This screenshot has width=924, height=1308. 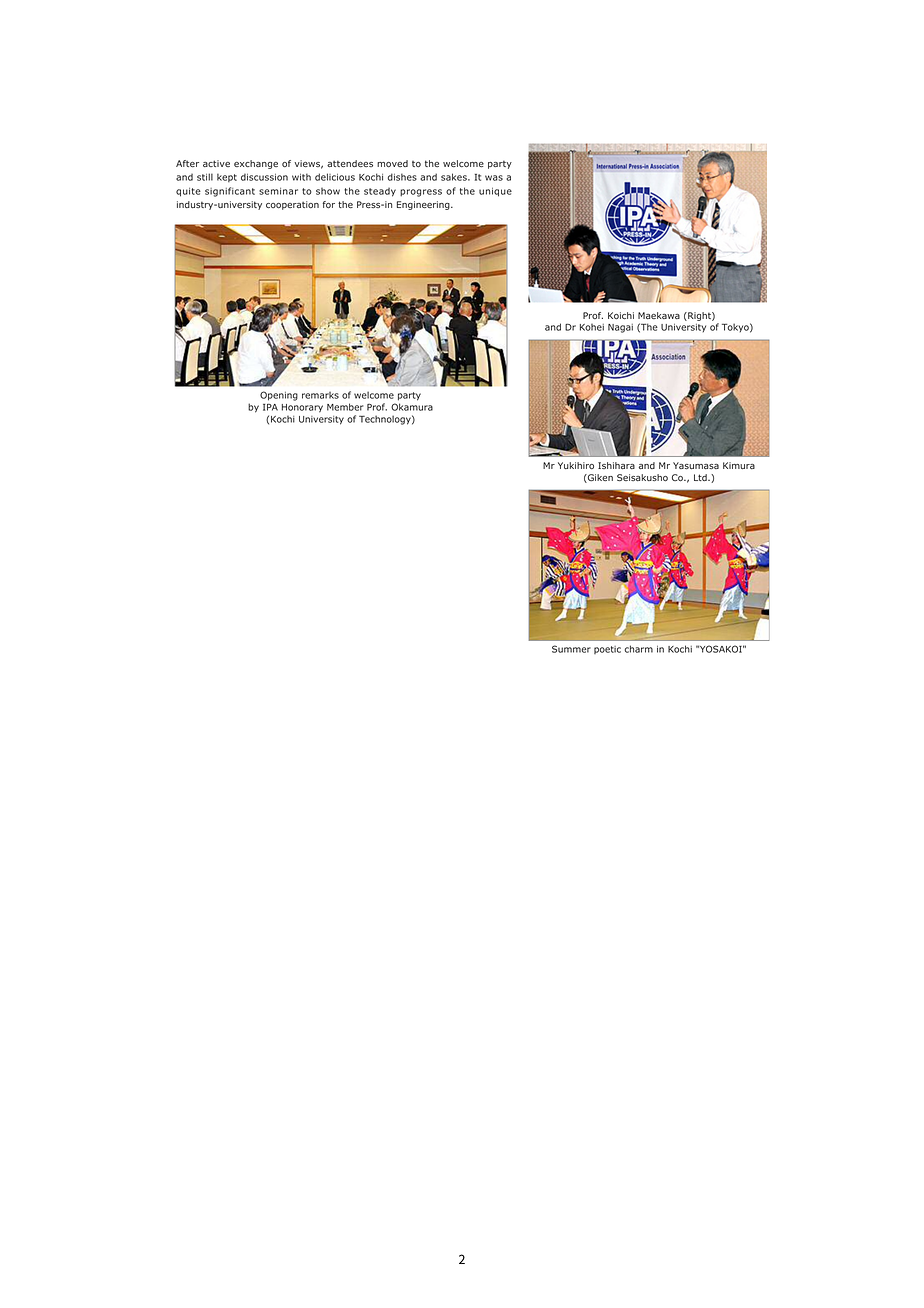 I want to click on was, so click(x=494, y=178).
